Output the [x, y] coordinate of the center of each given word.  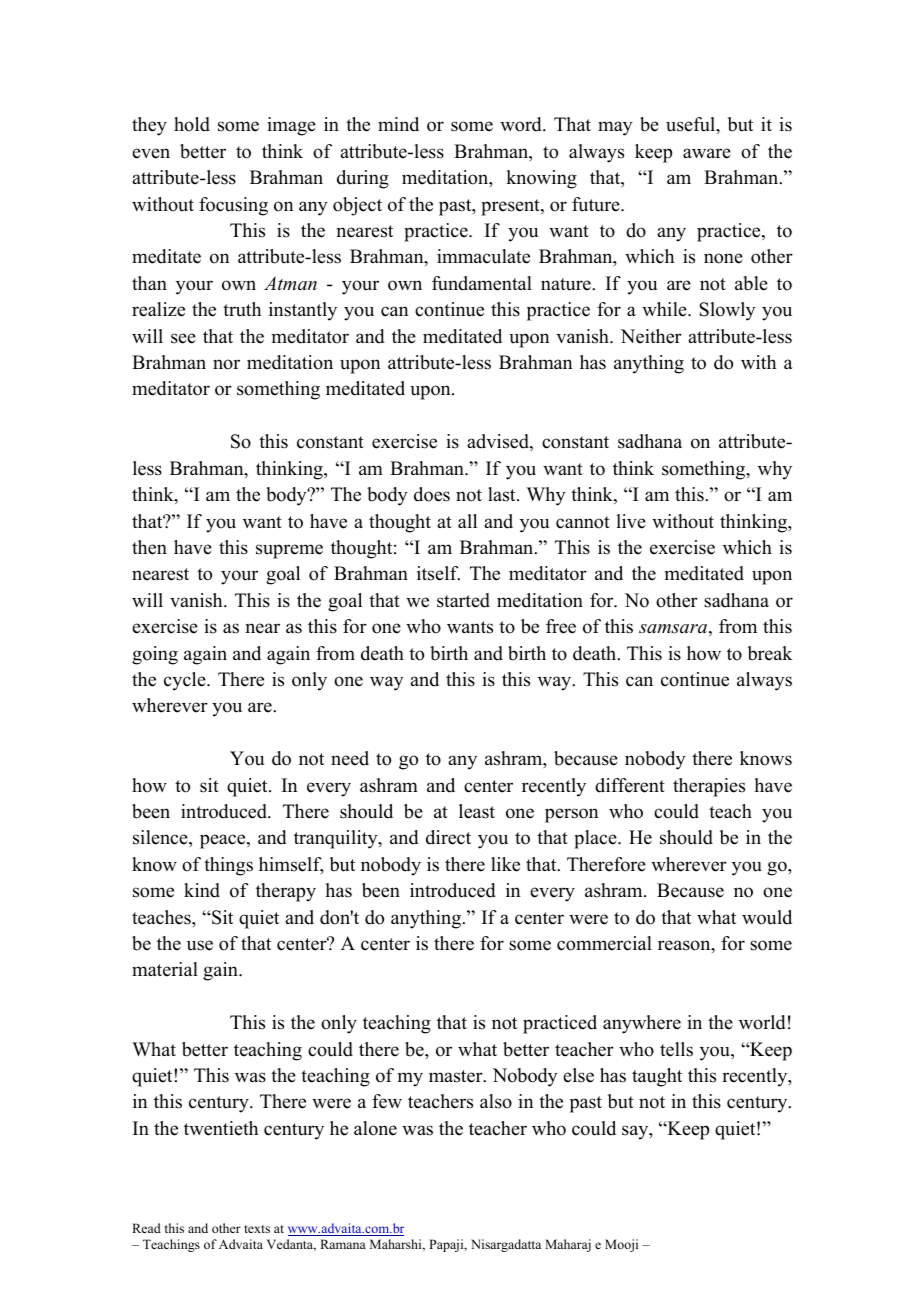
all [467, 521]
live [631, 521]
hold [192, 124]
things [228, 866]
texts [257, 1229]
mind [398, 124]
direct [448, 837]
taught [657, 1077]
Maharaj [568, 1245]
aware [707, 153]
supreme [289, 551]
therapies [709, 787]
